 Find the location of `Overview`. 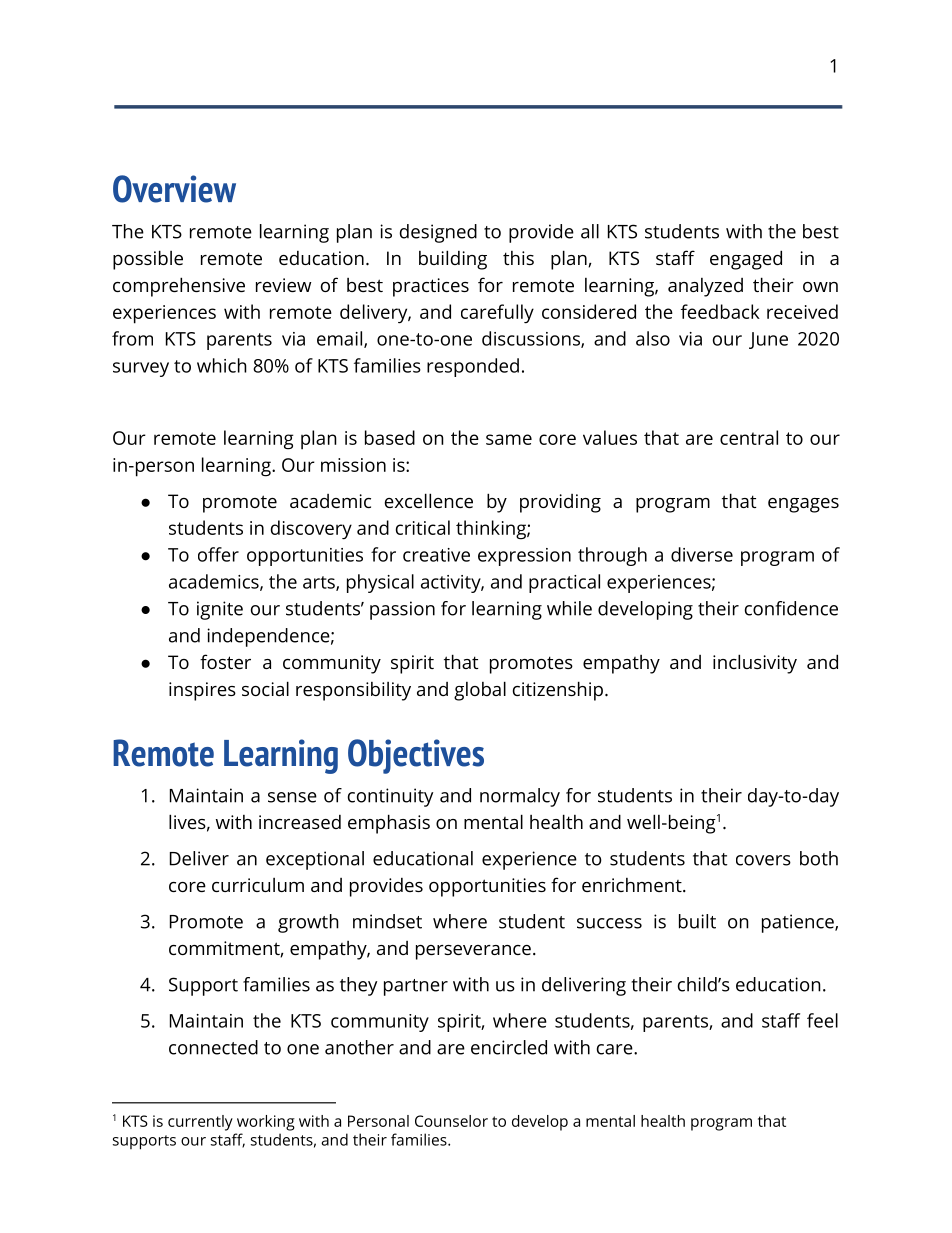

Overview is located at coordinates (174, 189).
